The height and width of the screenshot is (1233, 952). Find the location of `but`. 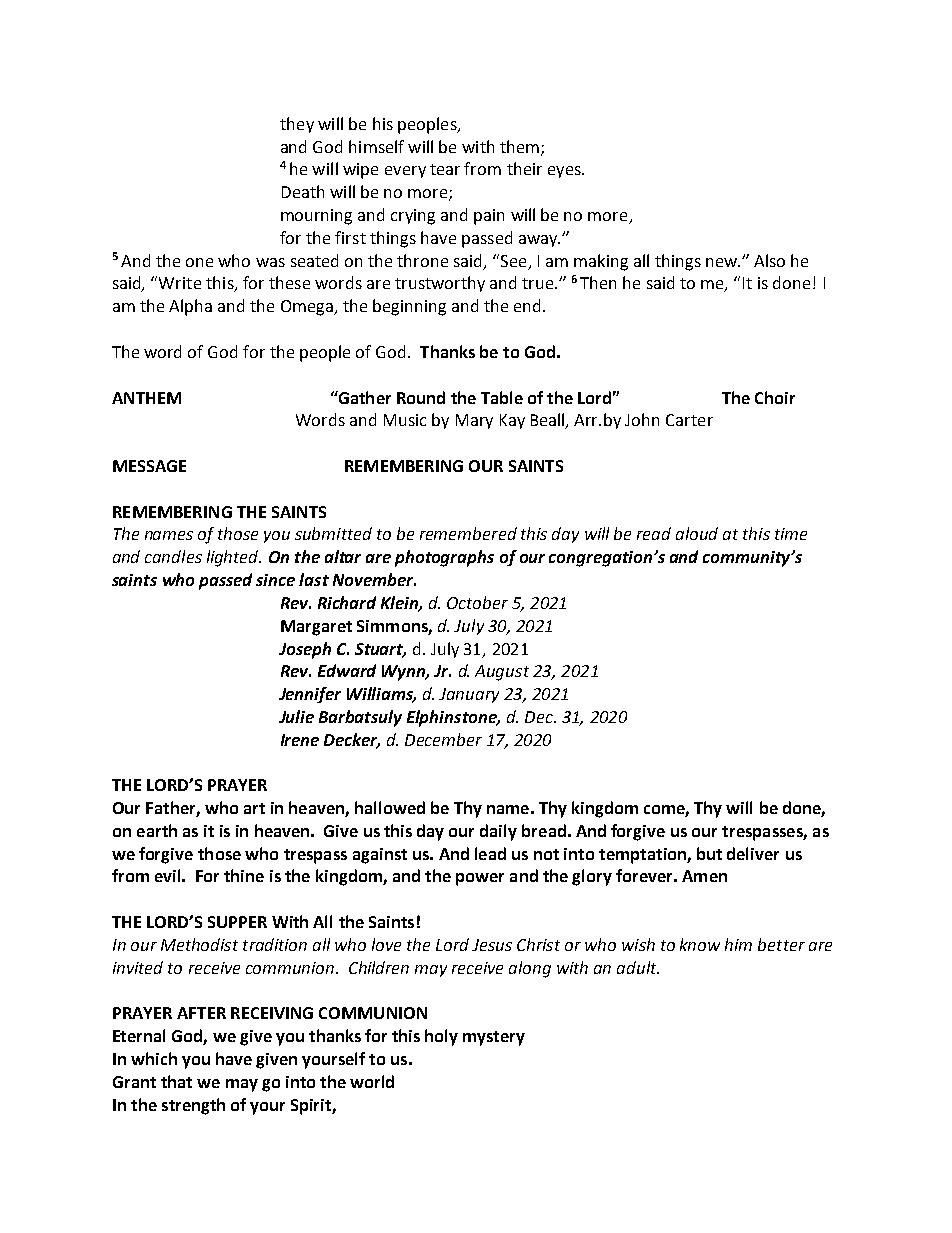

but is located at coordinates (709, 853).
